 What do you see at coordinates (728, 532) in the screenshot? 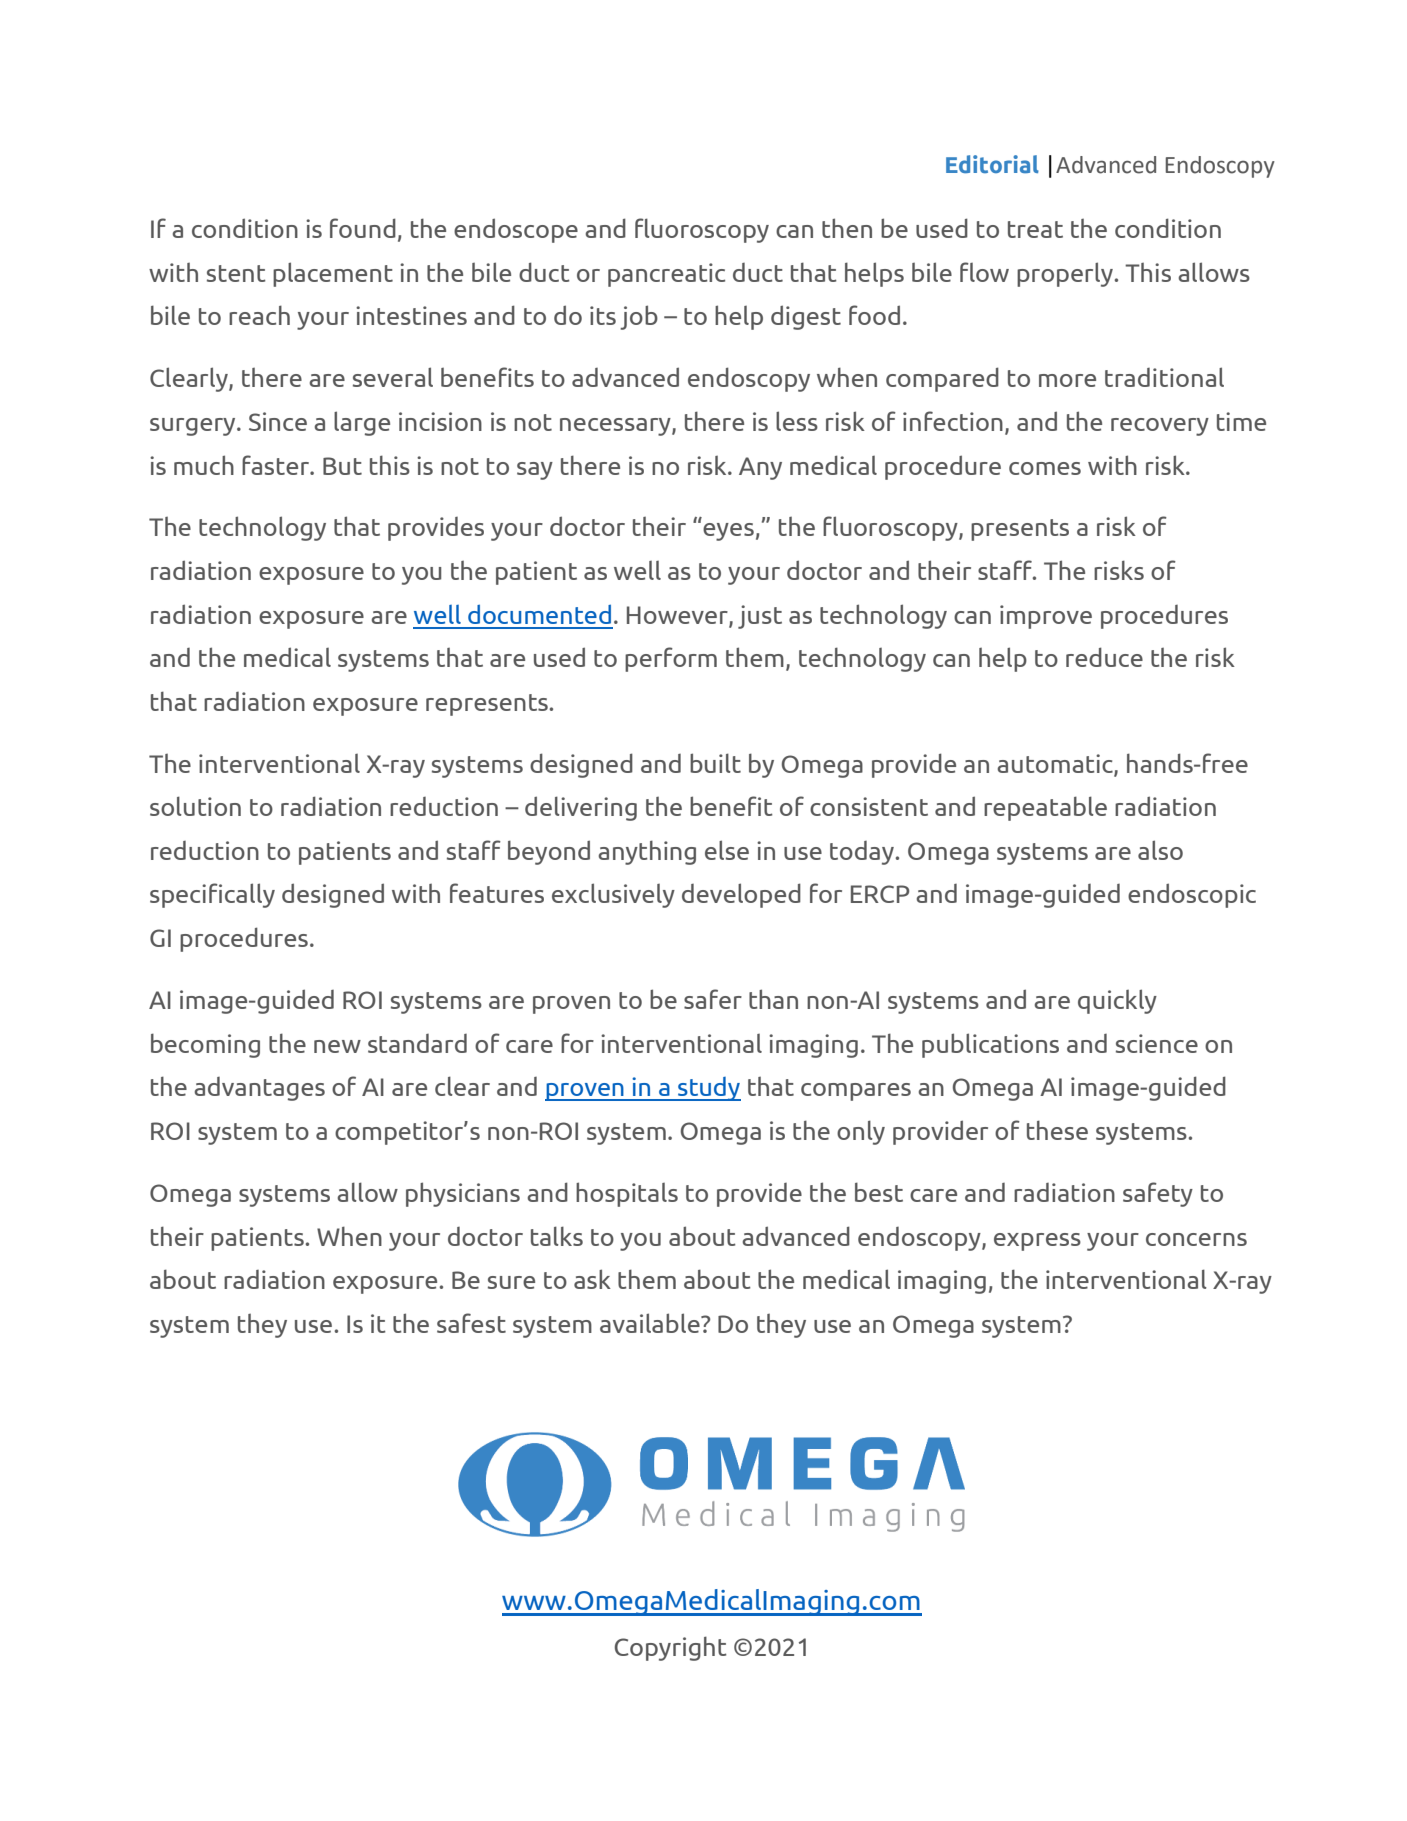
I see `eyes` at bounding box center [728, 532].
